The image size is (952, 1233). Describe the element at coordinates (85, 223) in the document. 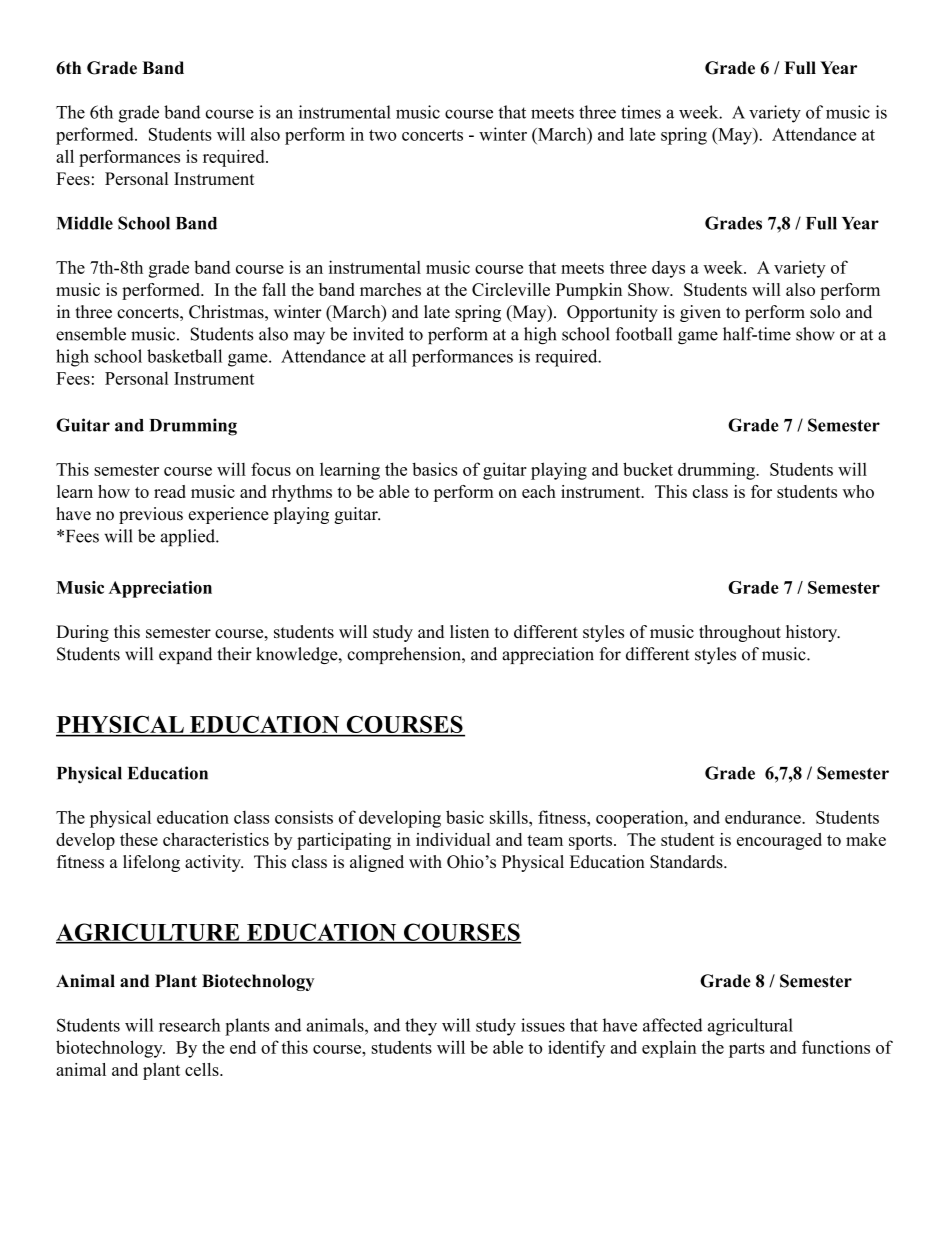

I see `Middle` at that location.
